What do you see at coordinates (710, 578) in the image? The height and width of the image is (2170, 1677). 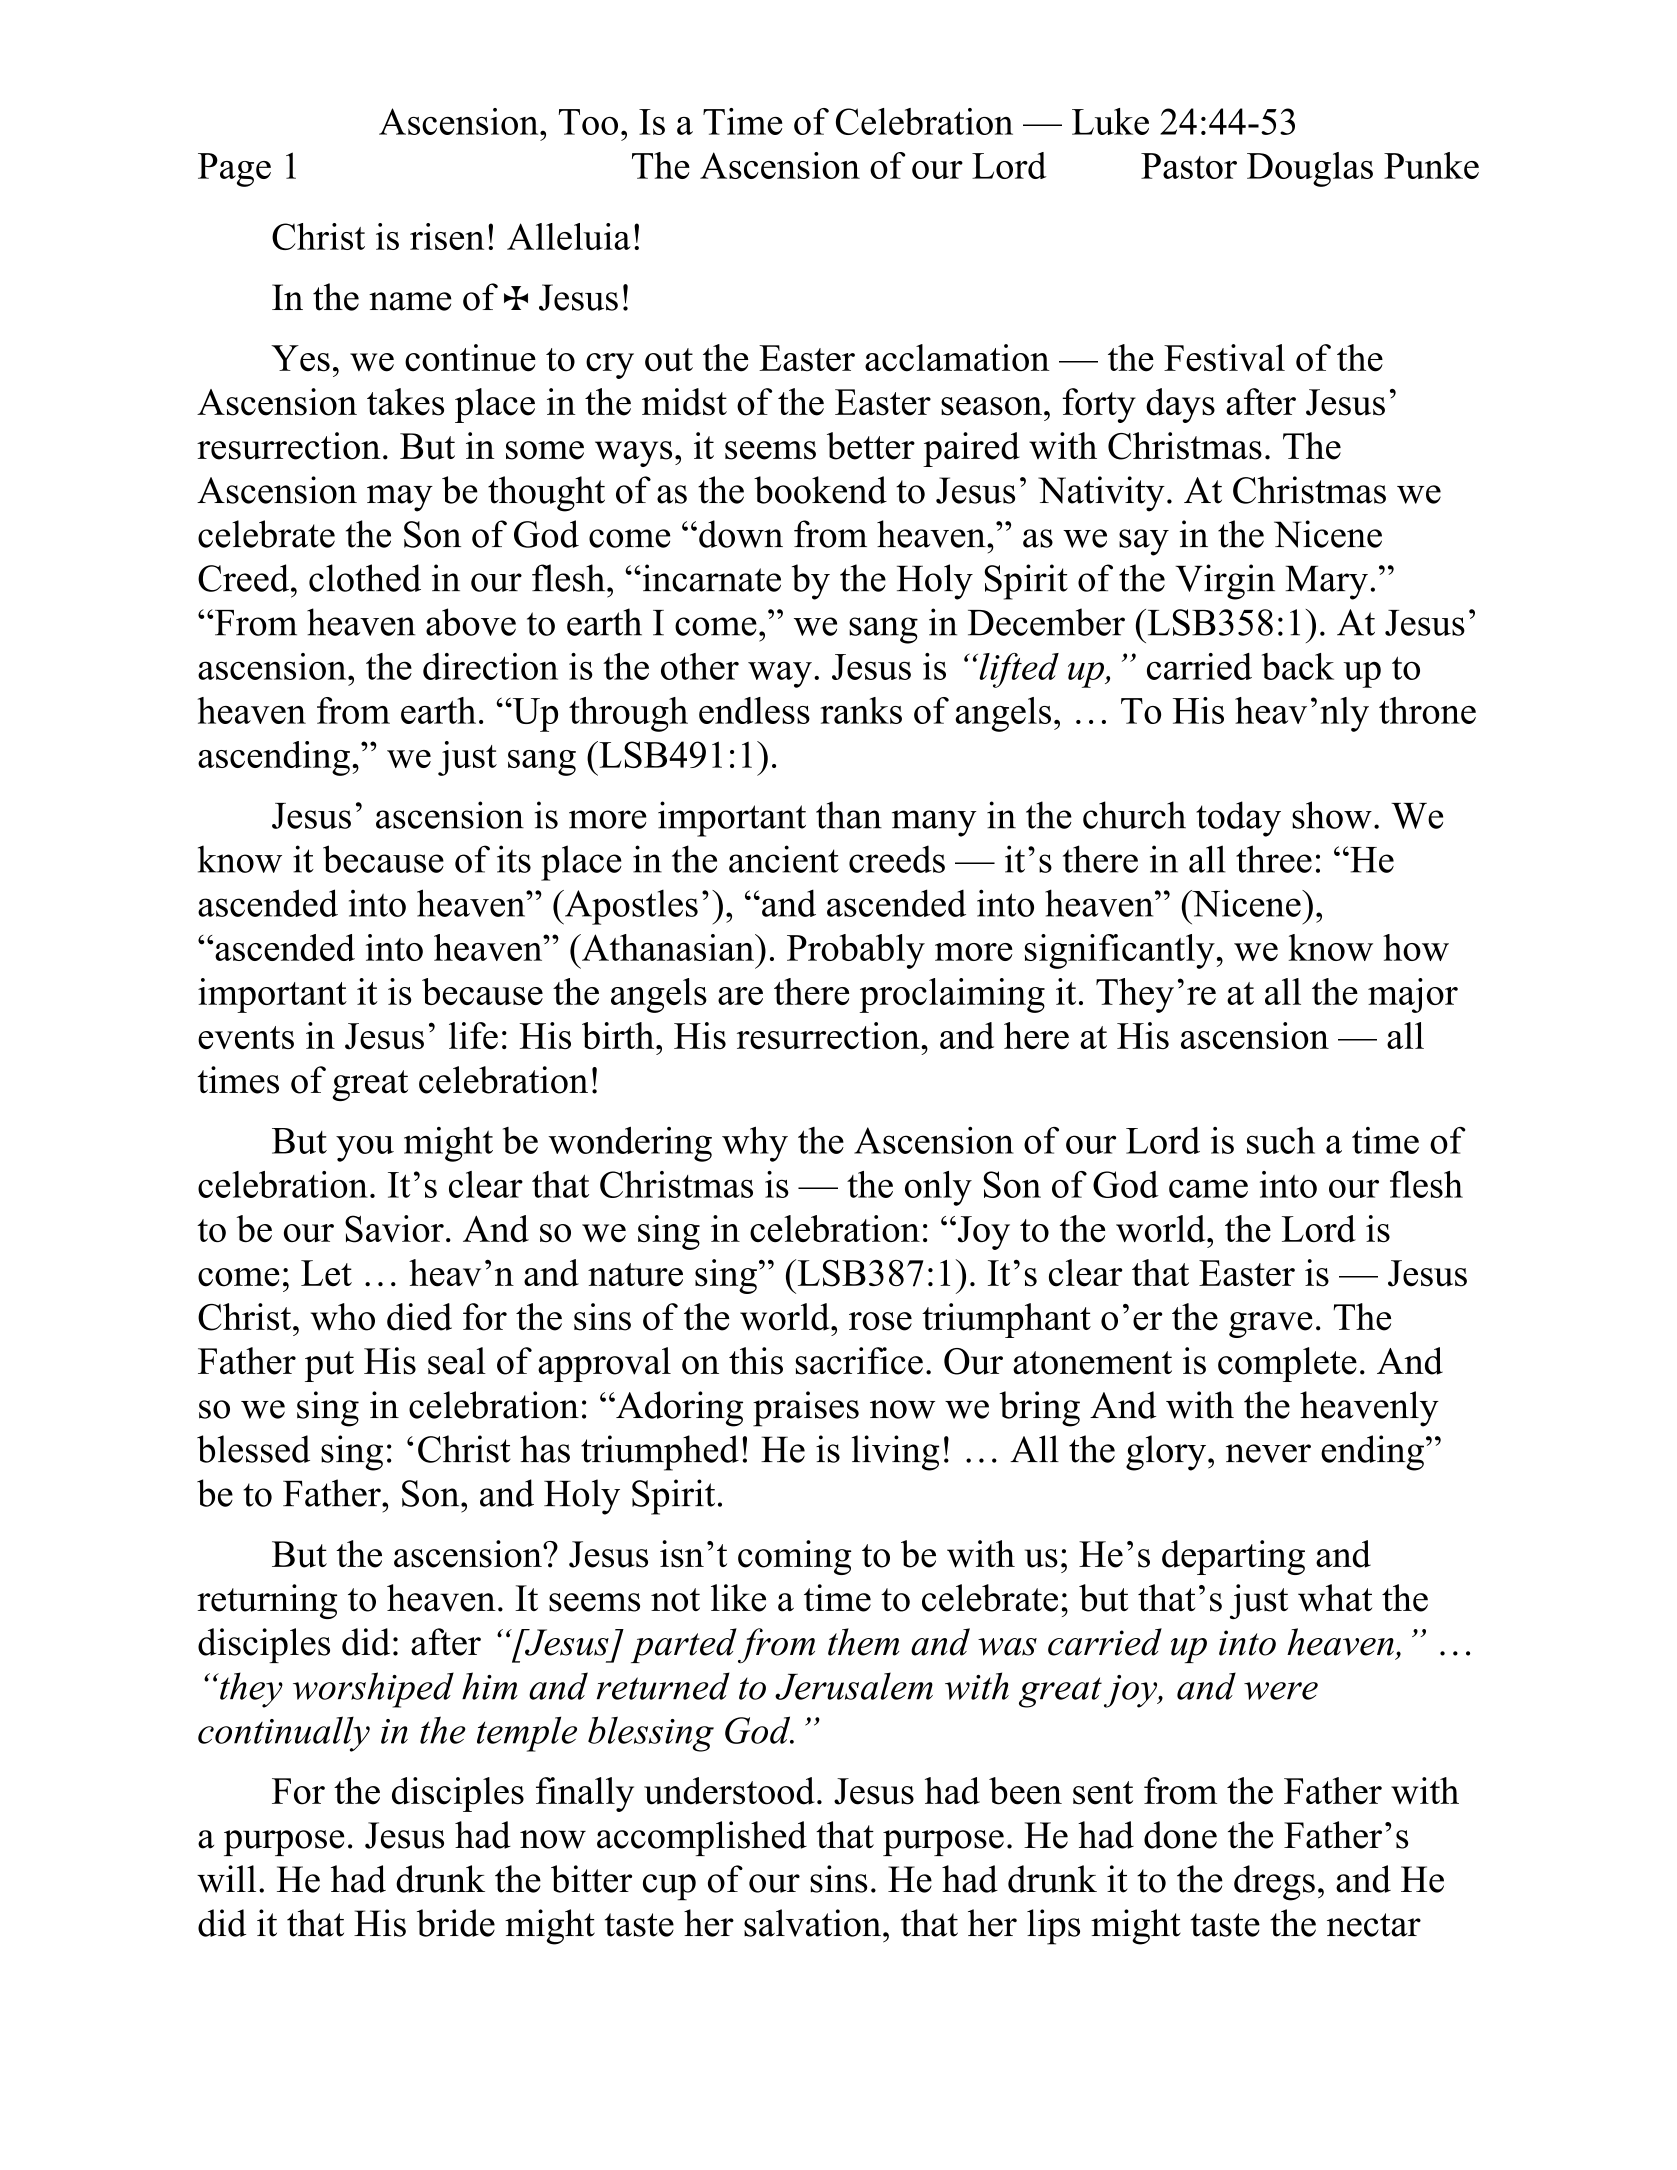 I see `incarnate` at bounding box center [710, 578].
